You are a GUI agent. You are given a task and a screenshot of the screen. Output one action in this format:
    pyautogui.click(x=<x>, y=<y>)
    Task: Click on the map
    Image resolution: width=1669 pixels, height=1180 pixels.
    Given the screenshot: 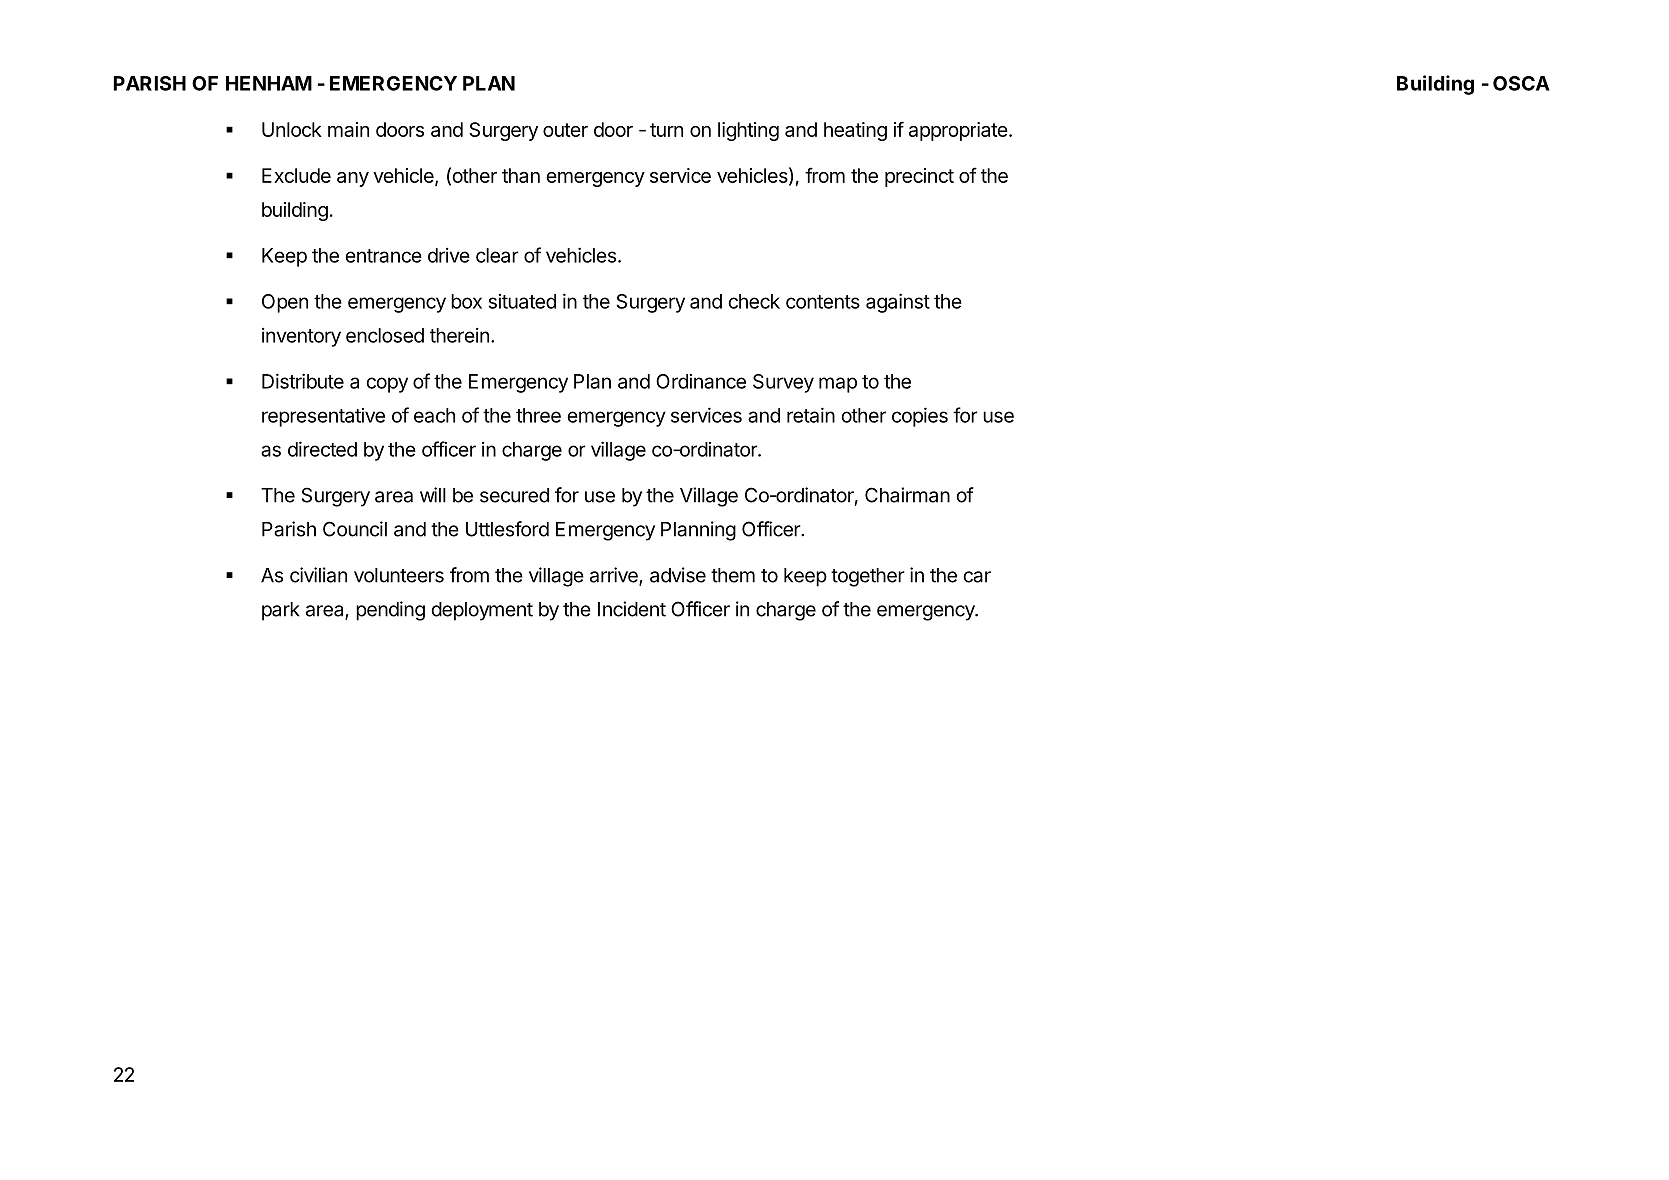 What is the action you would take?
    pyautogui.click(x=838, y=385)
